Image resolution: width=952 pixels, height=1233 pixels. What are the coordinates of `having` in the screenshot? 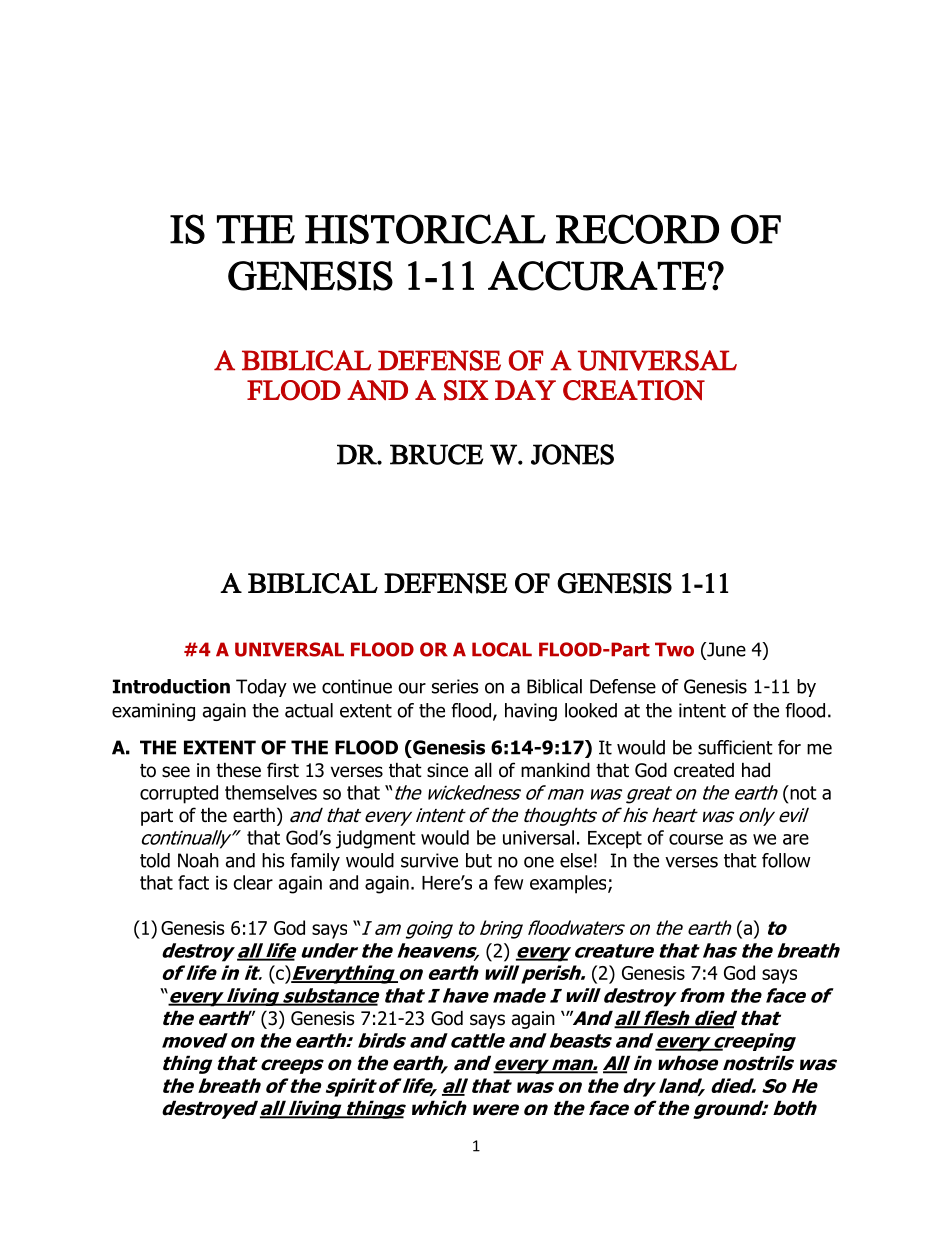 It's located at (531, 712).
